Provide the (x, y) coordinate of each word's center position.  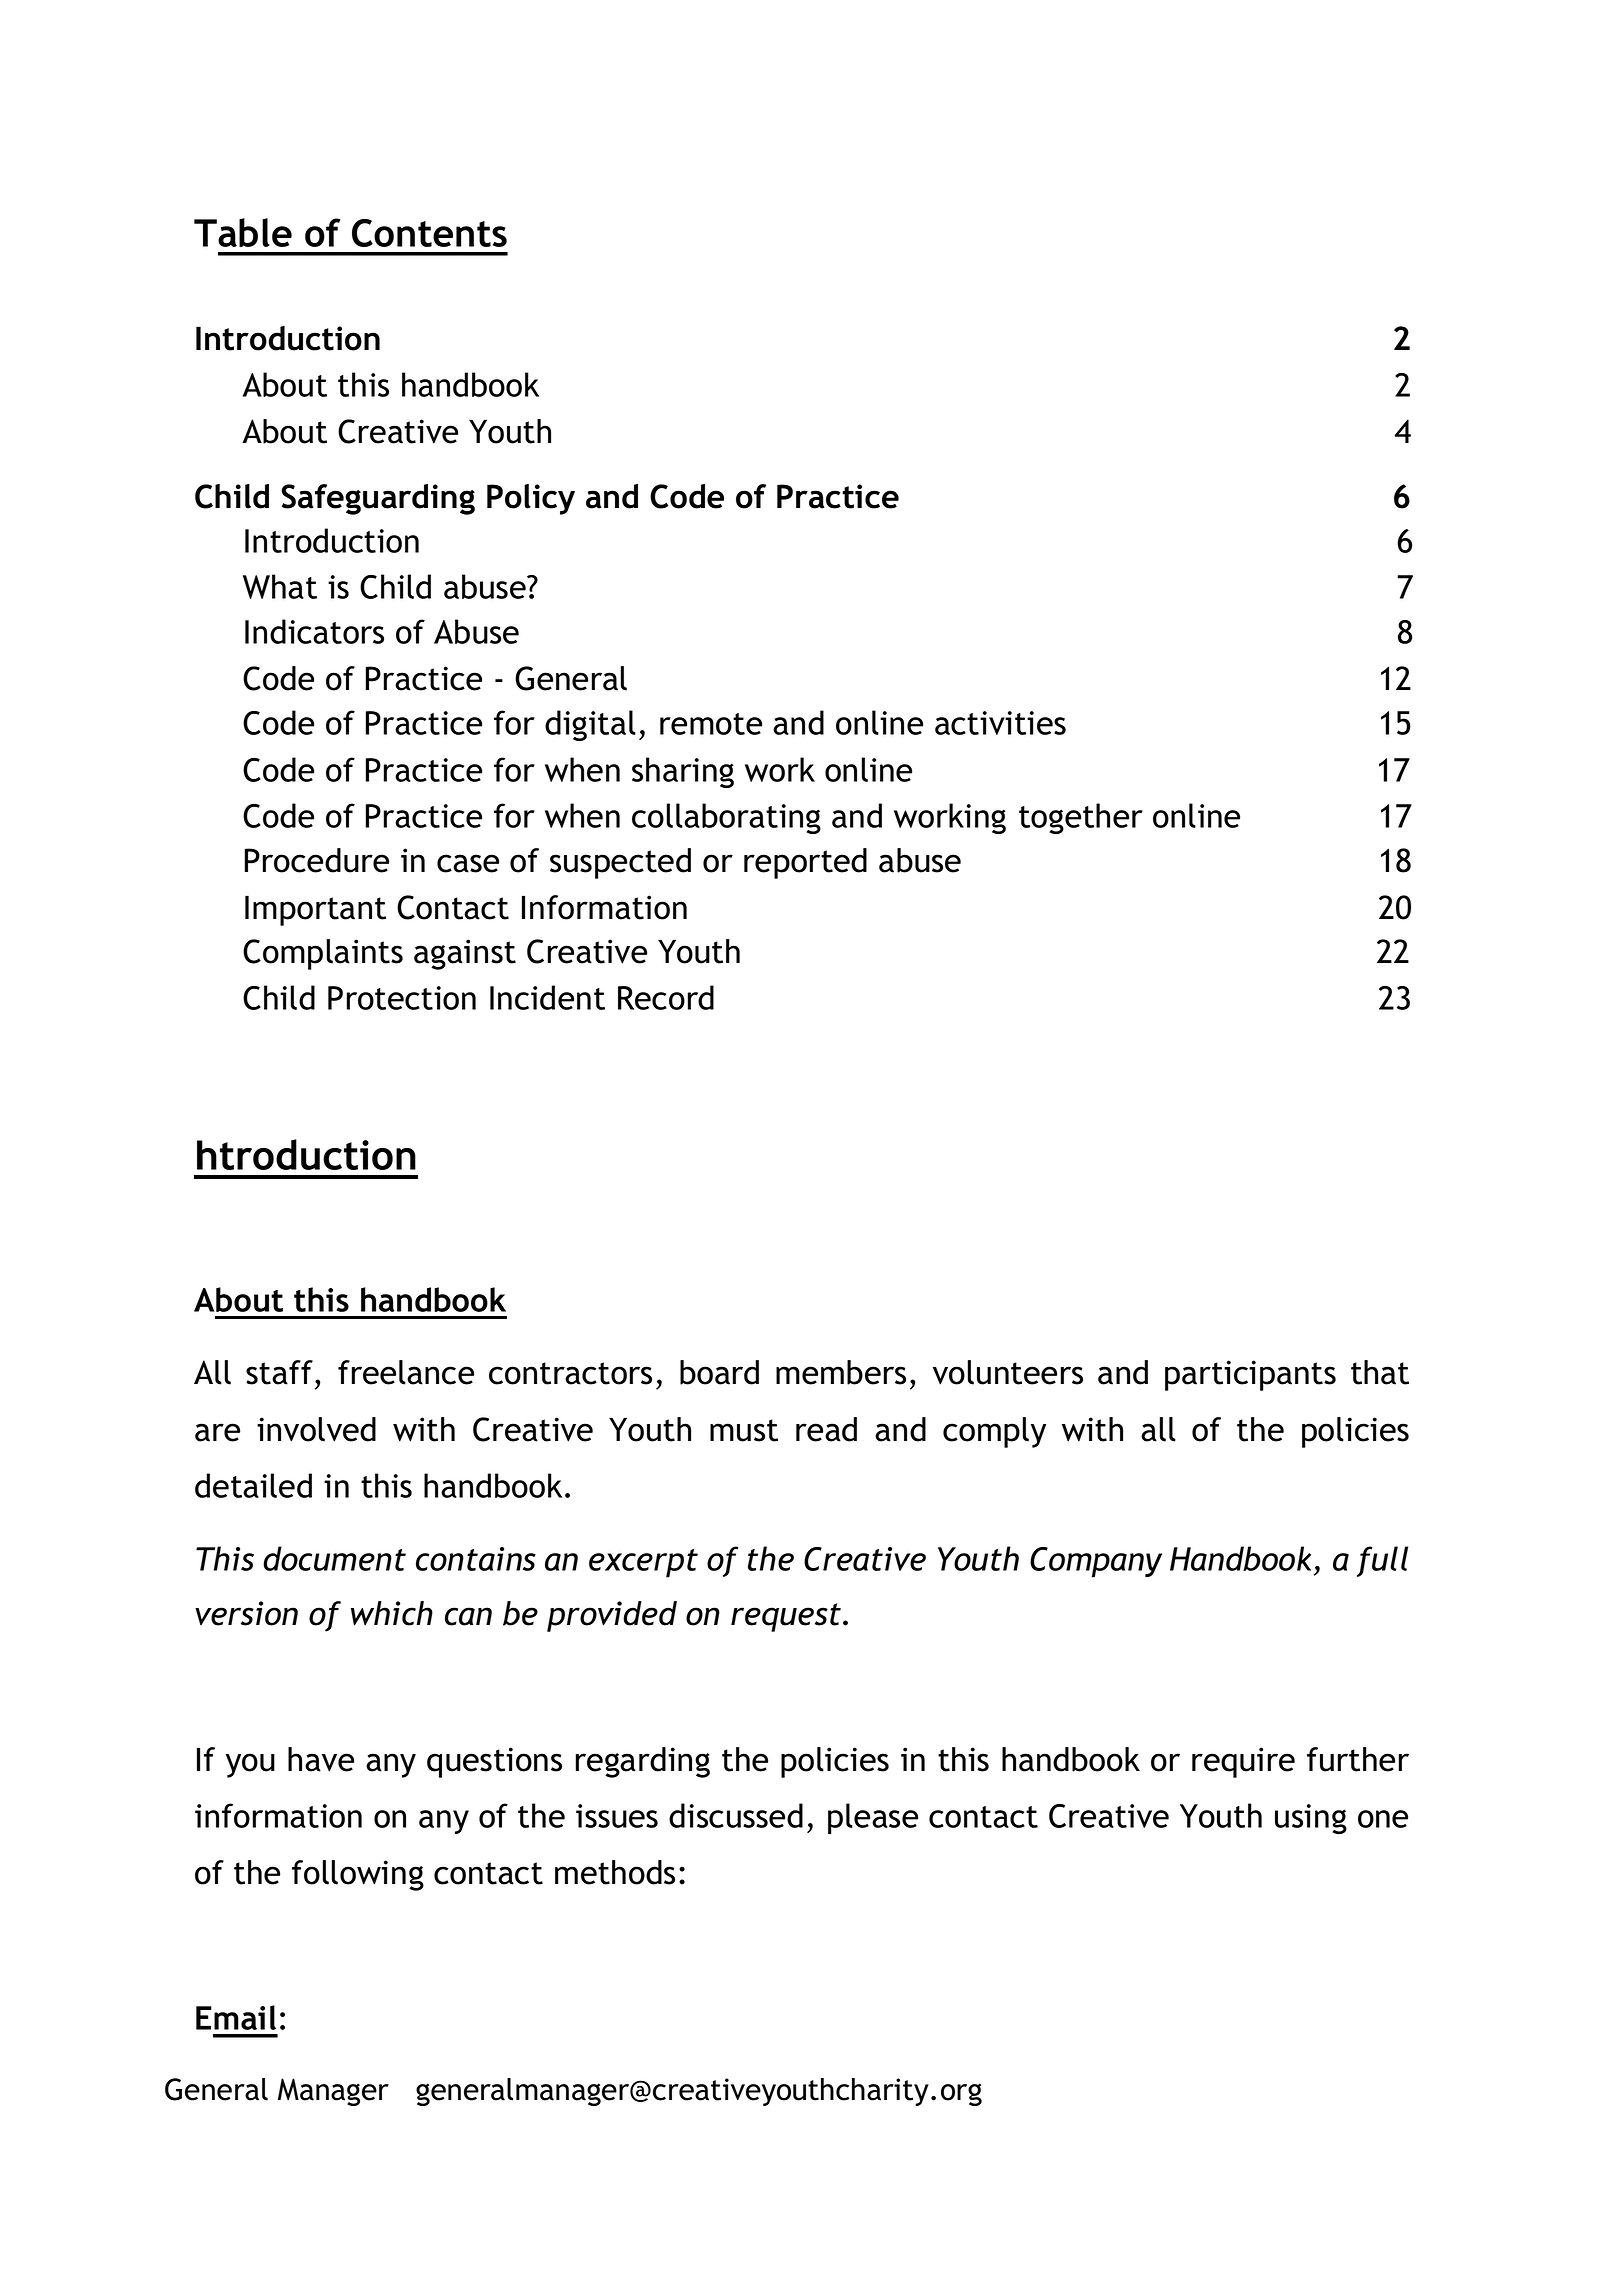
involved (316, 1429)
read (826, 1429)
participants (1250, 1375)
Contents (429, 233)
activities (1000, 723)
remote (711, 724)
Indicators (314, 631)
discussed (736, 1815)
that (1380, 1372)
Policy (531, 499)
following (358, 1875)
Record (666, 997)
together (1081, 818)
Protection (402, 998)
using (1311, 1819)
